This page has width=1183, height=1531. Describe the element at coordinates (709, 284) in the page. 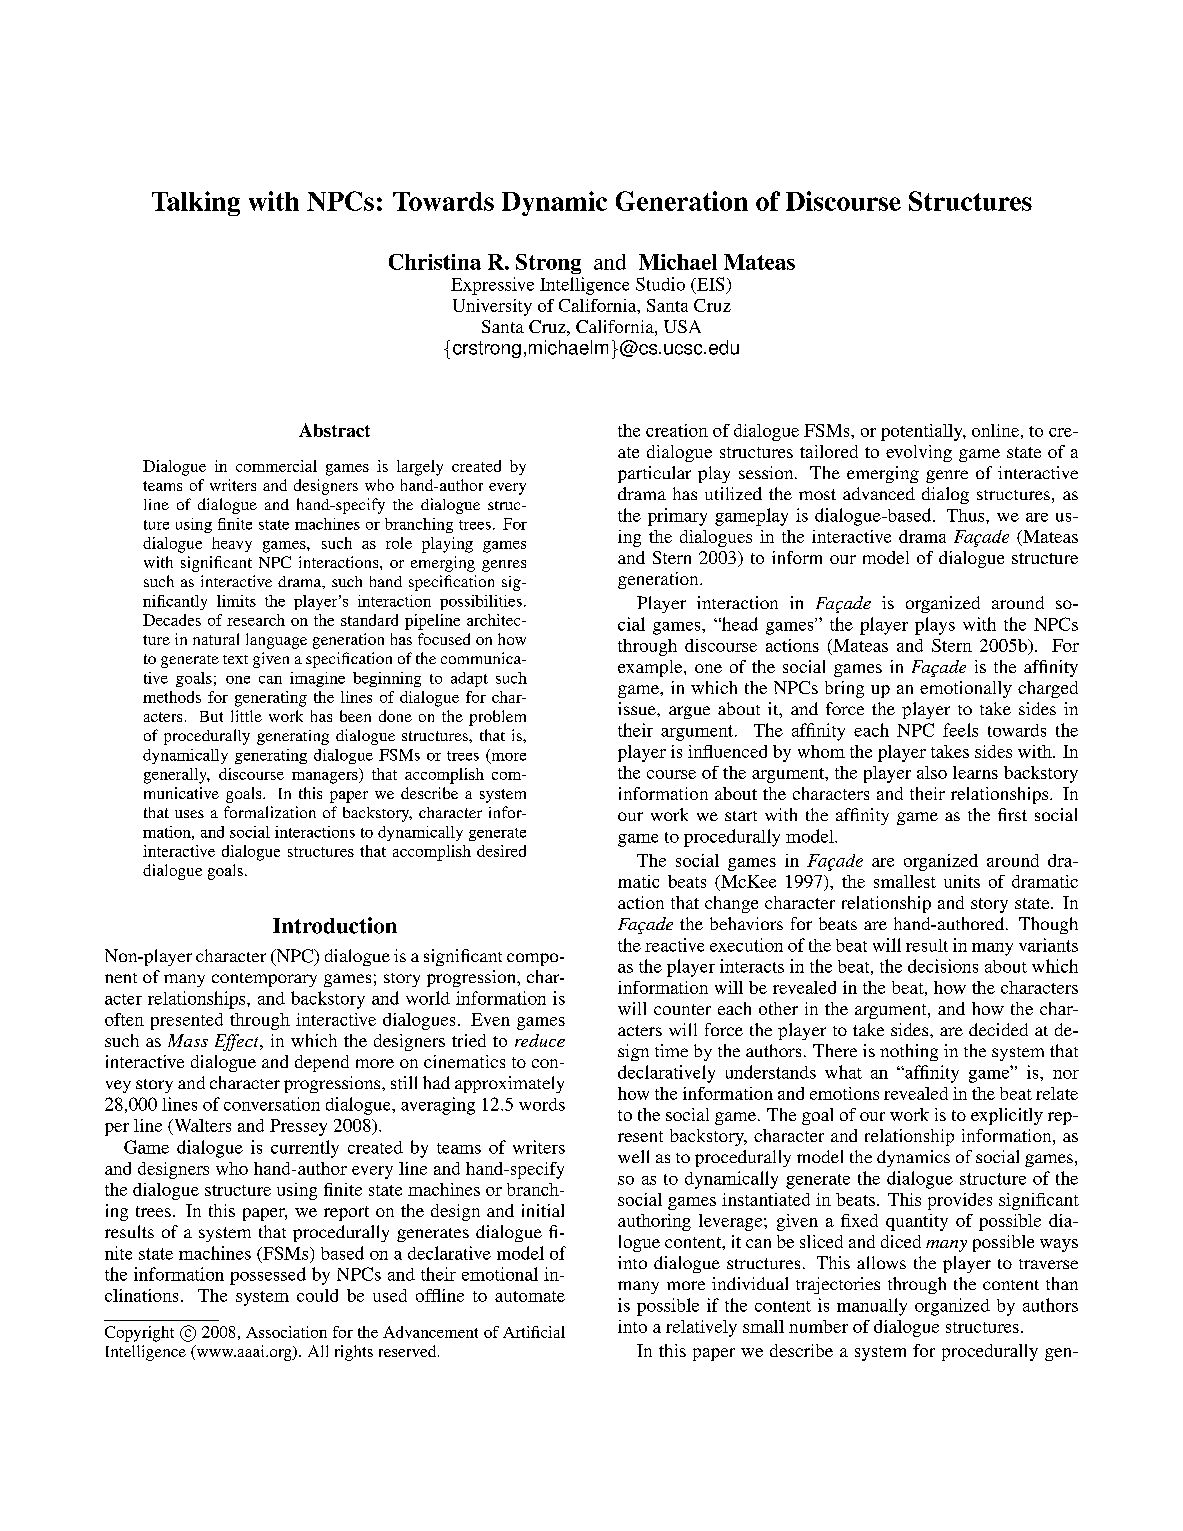

I see `EIS` at that location.
